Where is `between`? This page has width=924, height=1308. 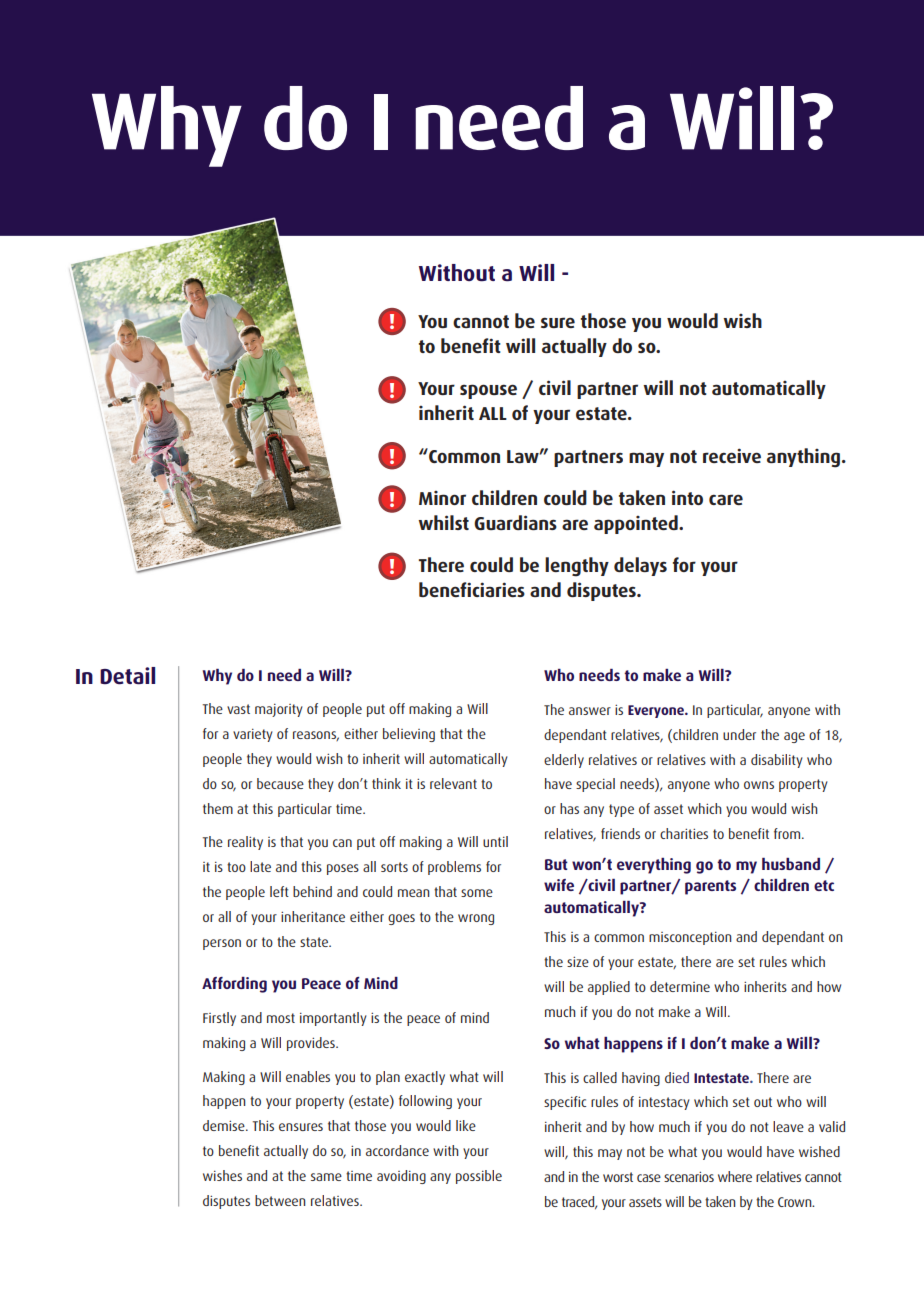 between is located at coordinates (280, 1200).
